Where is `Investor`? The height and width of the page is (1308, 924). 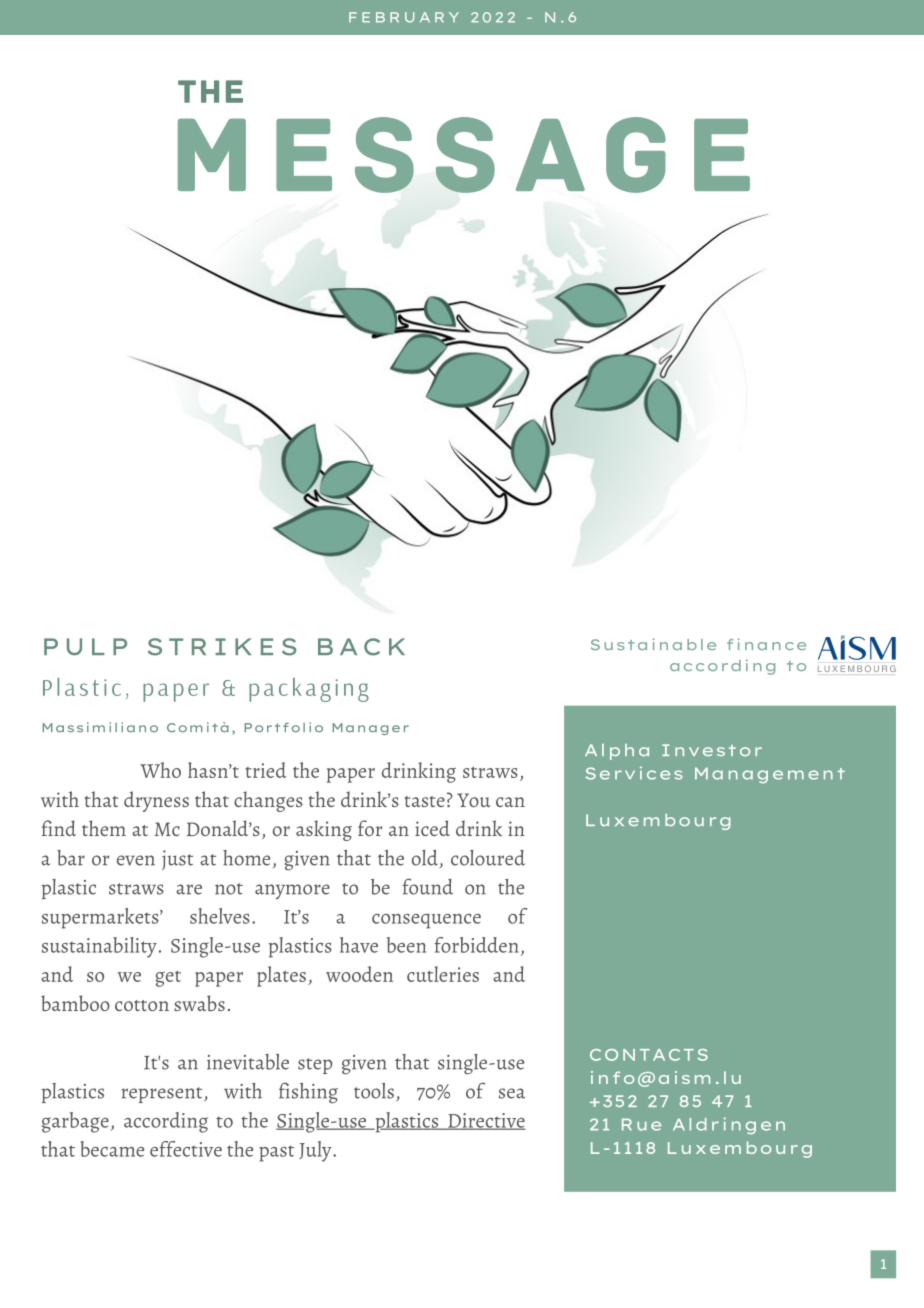
Investor is located at coordinates (712, 750).
